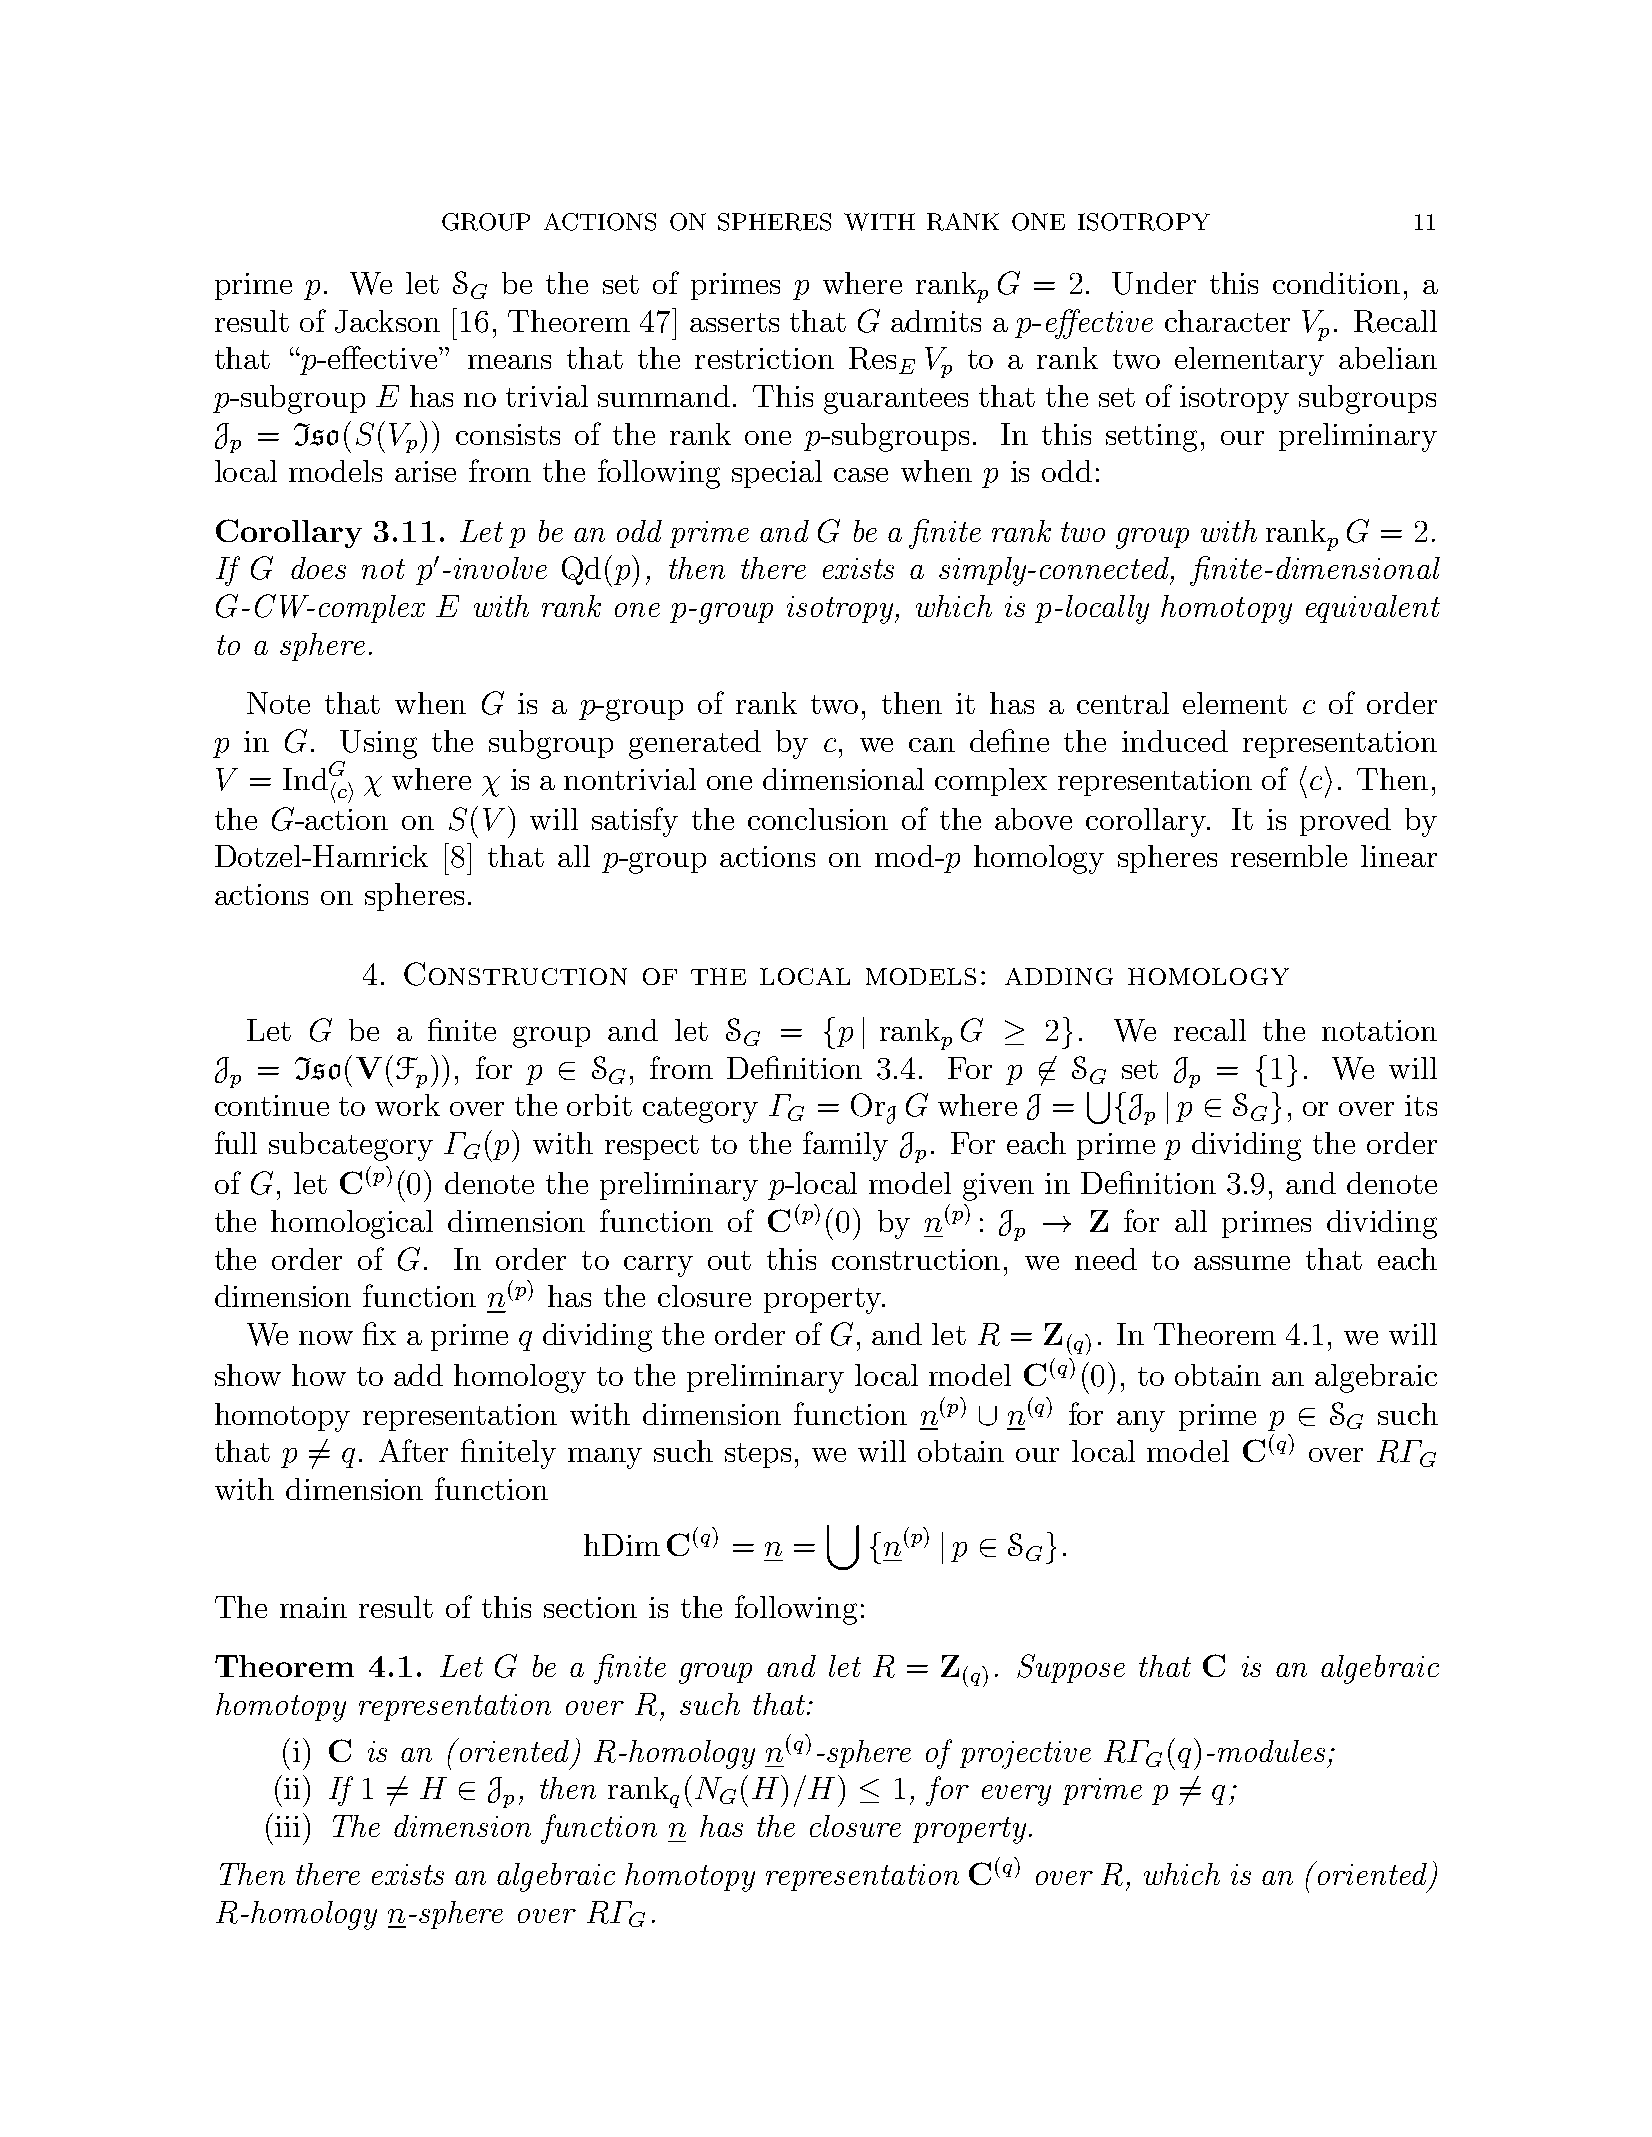  What do you see at coordinates (1016, 1795) in the screenshot?
I see `every` at bounding box center [1016, 1795].
